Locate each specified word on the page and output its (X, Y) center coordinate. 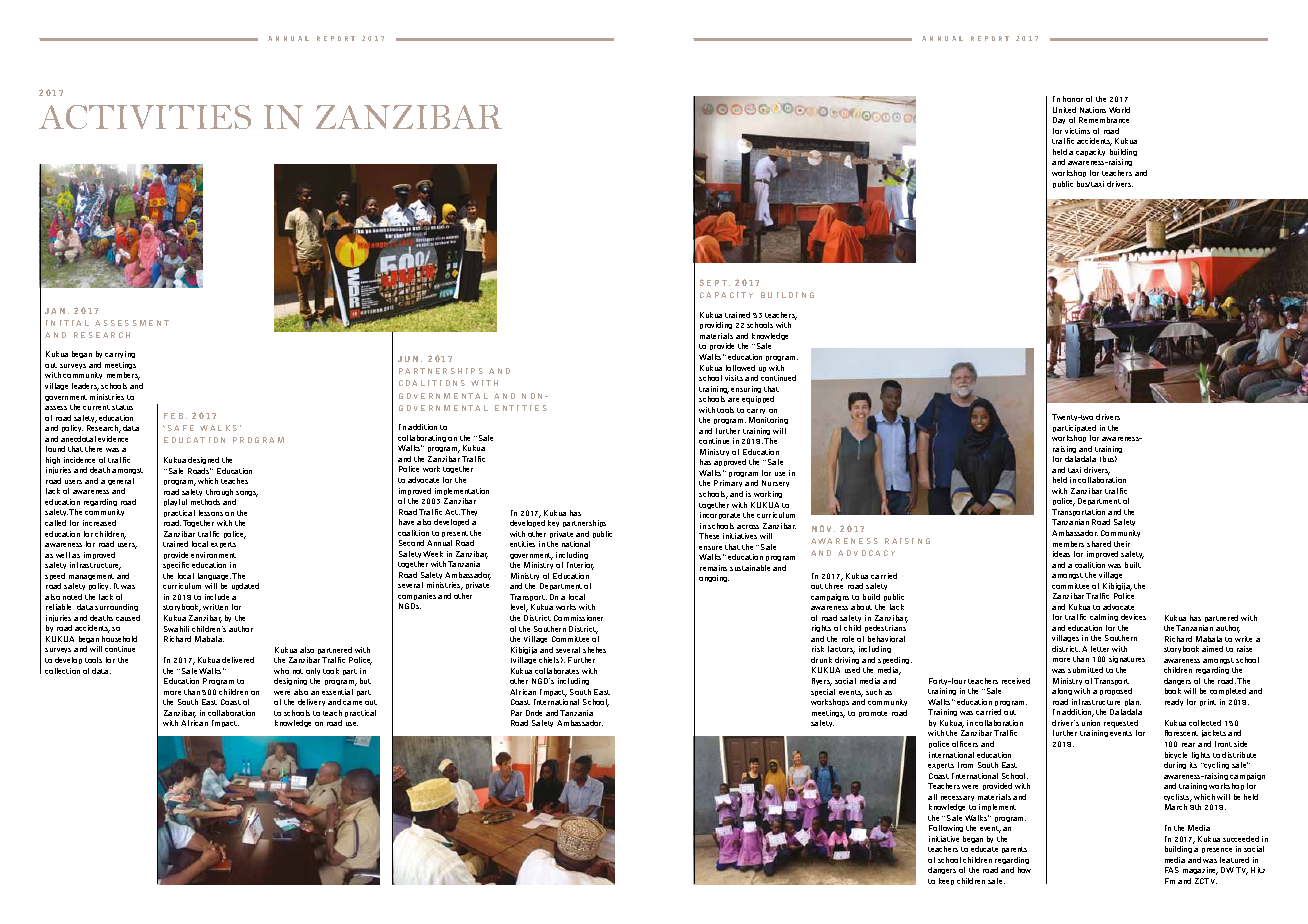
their (1122, 544)
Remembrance (1104, 120)
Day (1059, 120)
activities (145, 117)
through (219, 492)
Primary (728, 483)
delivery (311, 702)
